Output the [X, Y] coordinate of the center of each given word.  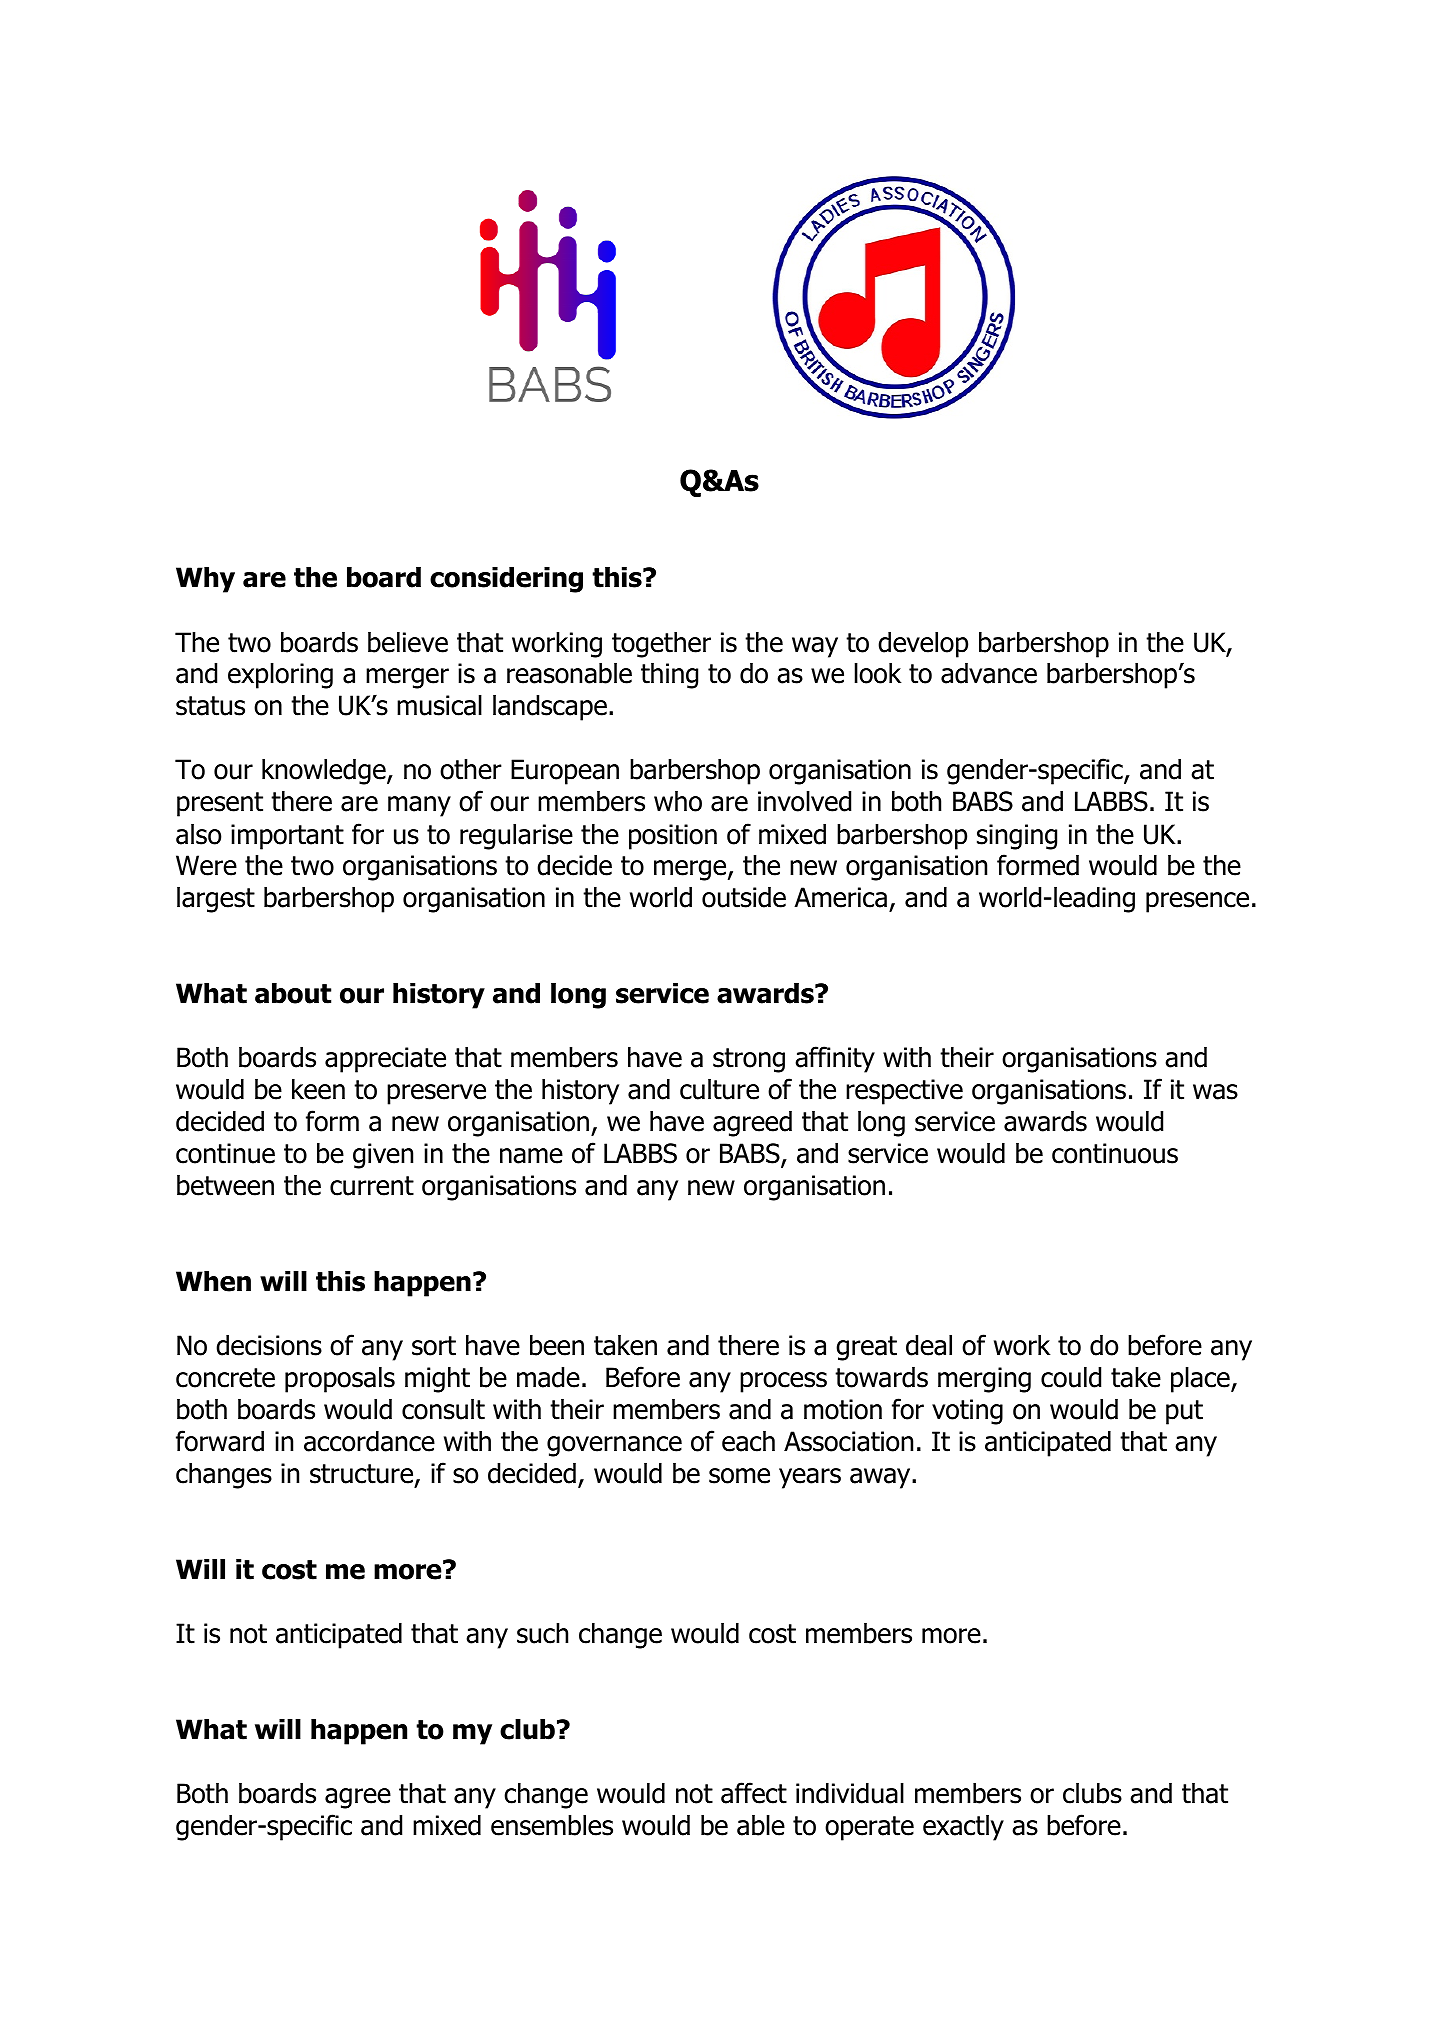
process [783, 1382]
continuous [1115, 1153]
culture [719, 1089]
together [661, 644]
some [739, 1476]
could [1071, 1377]
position [673, 837]
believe [408, 642]
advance [989, 673]
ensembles [552, 1825]
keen [318, 1089]
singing [1017, 837]
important [287, 837]
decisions [269, 1345]
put [1184, 1412]
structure [363, 1475]
